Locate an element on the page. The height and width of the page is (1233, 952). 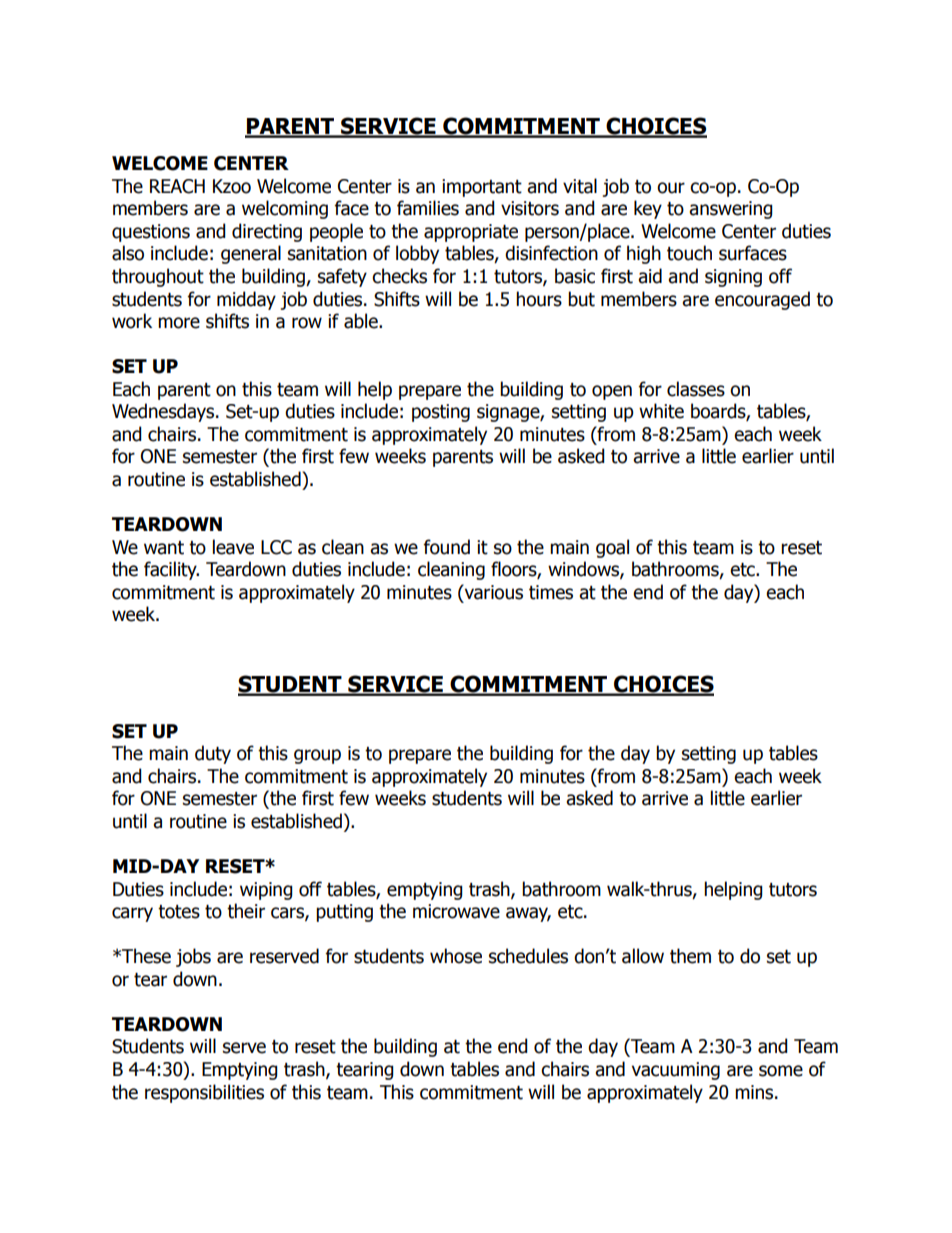
answering is located at coordinates (731, 210).
